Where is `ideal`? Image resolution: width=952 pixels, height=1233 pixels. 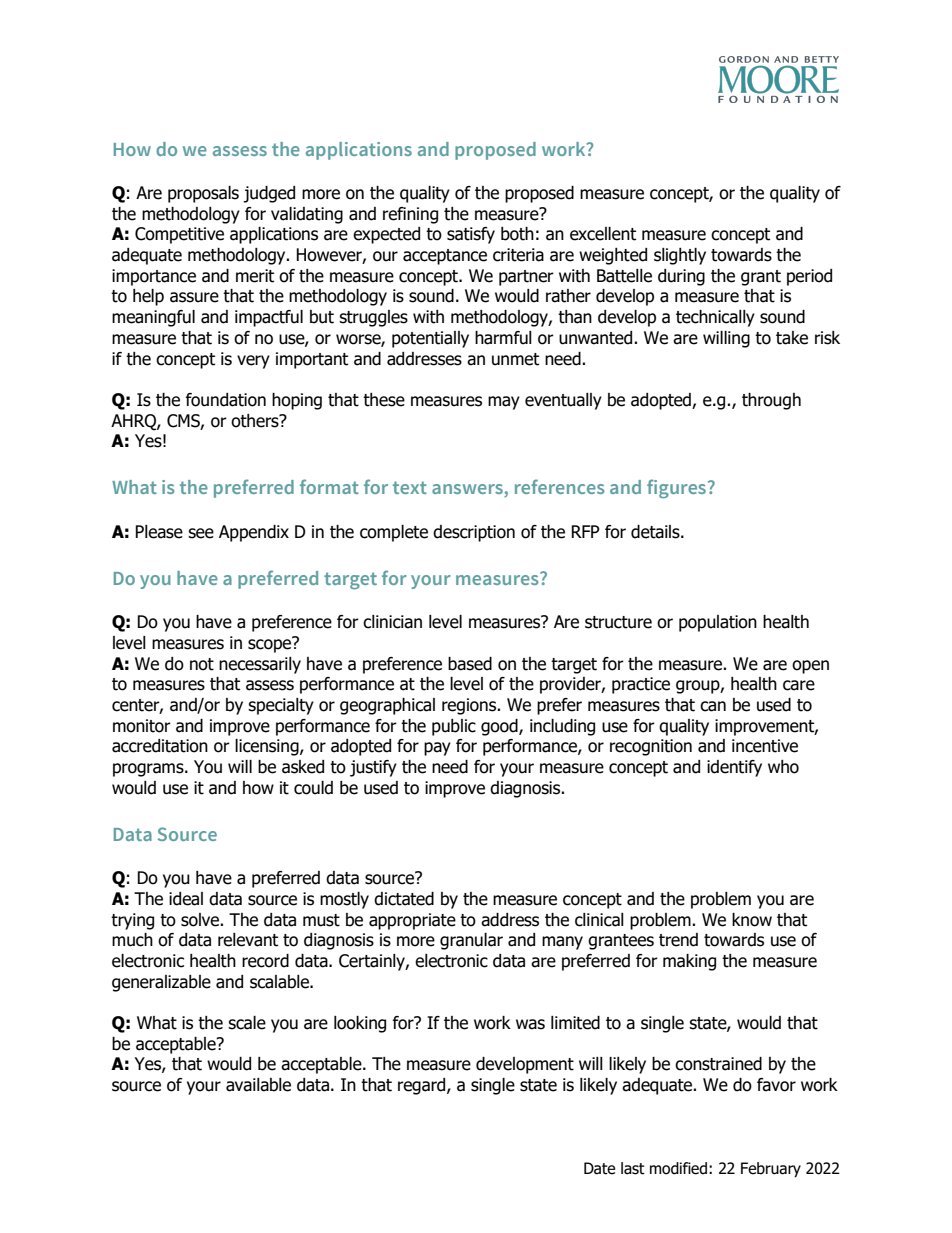 ideal is located at coordinates (186, 899).
